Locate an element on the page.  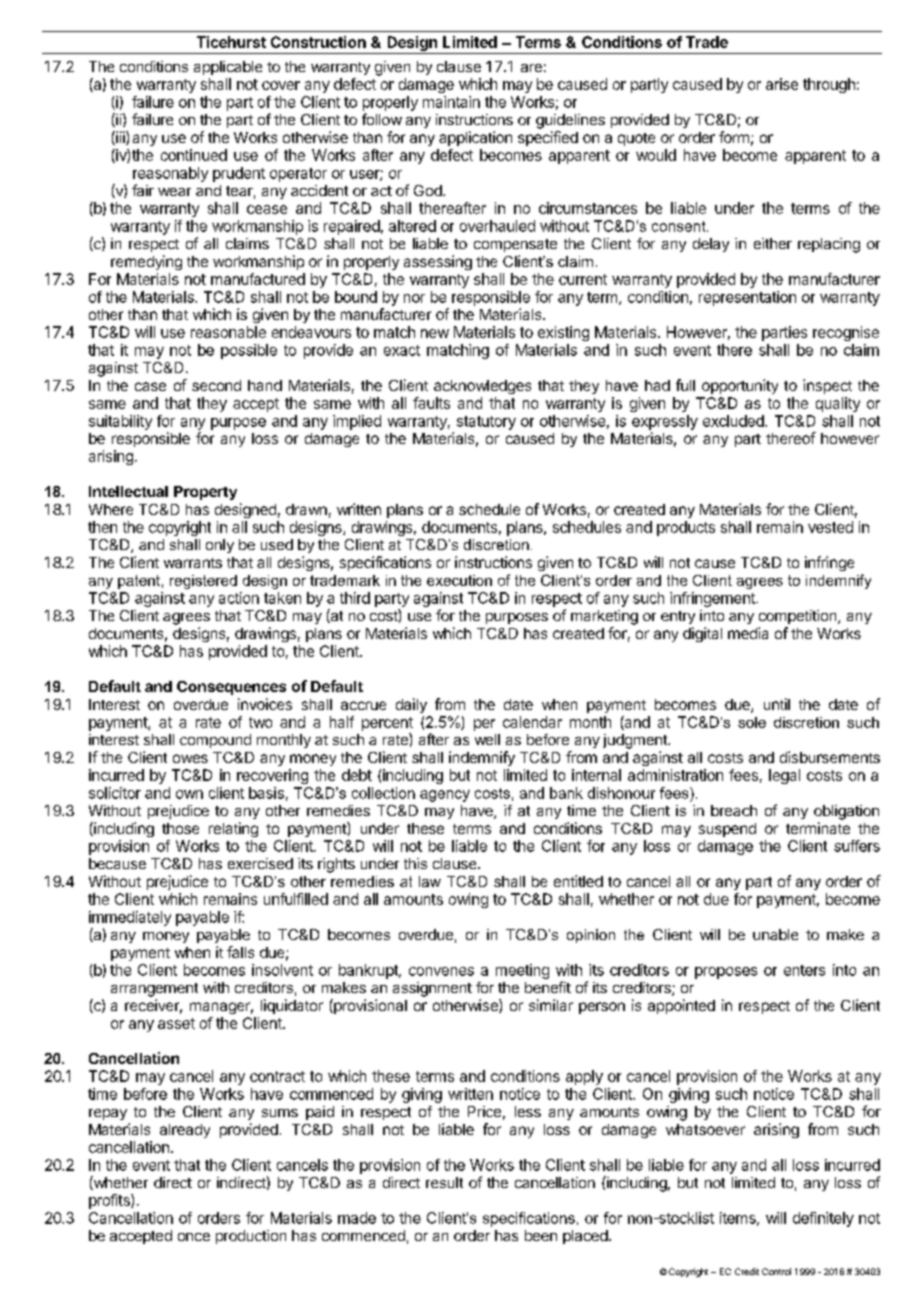
opportunity is located at coordinates (740, 386).
